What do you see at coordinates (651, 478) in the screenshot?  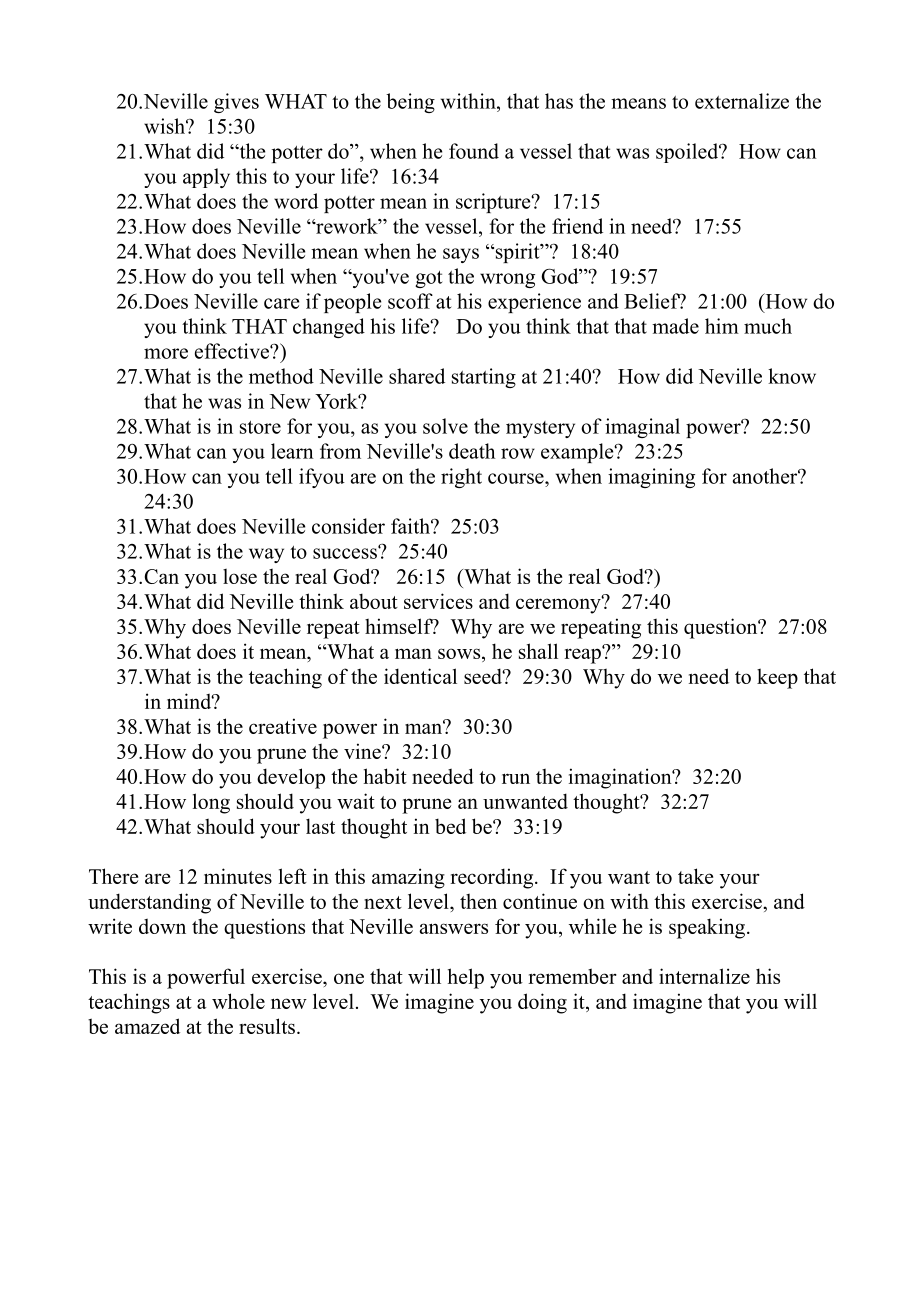 I see `imagining` at bounding box center [651, 478].
